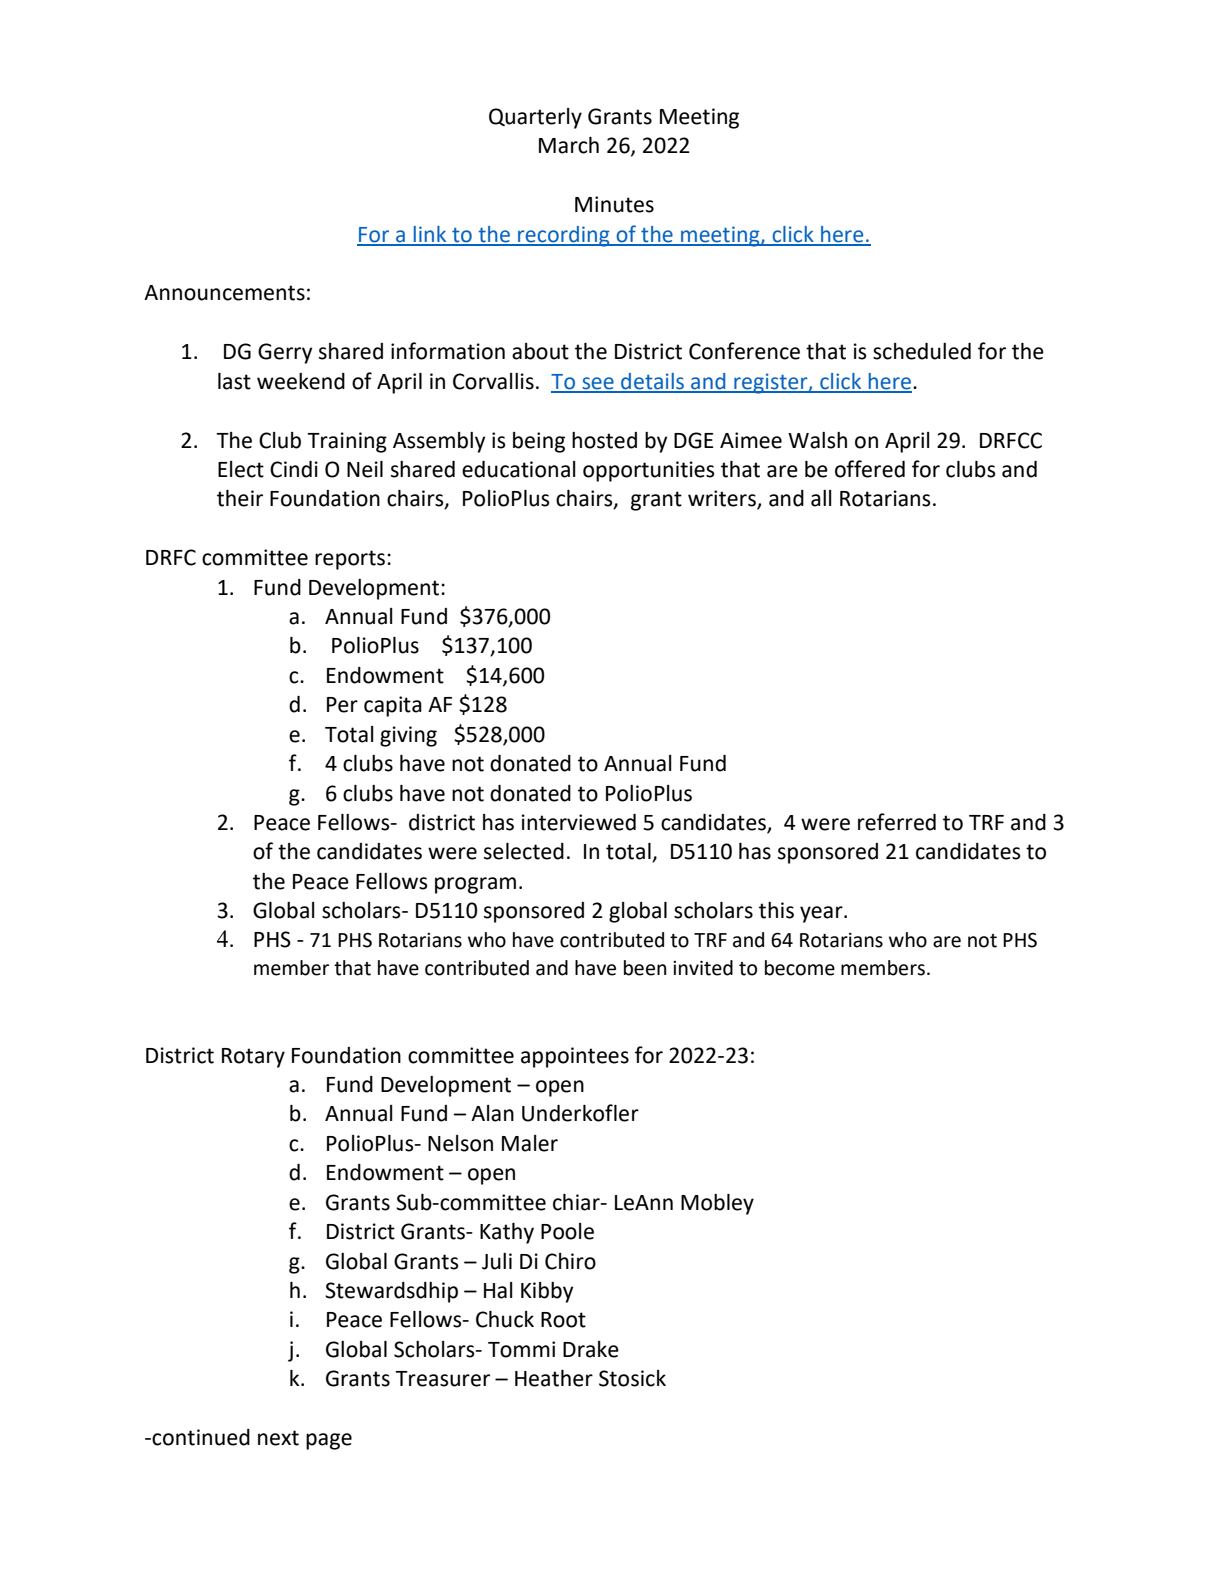  I want to click on offered, so click(870, 469).
